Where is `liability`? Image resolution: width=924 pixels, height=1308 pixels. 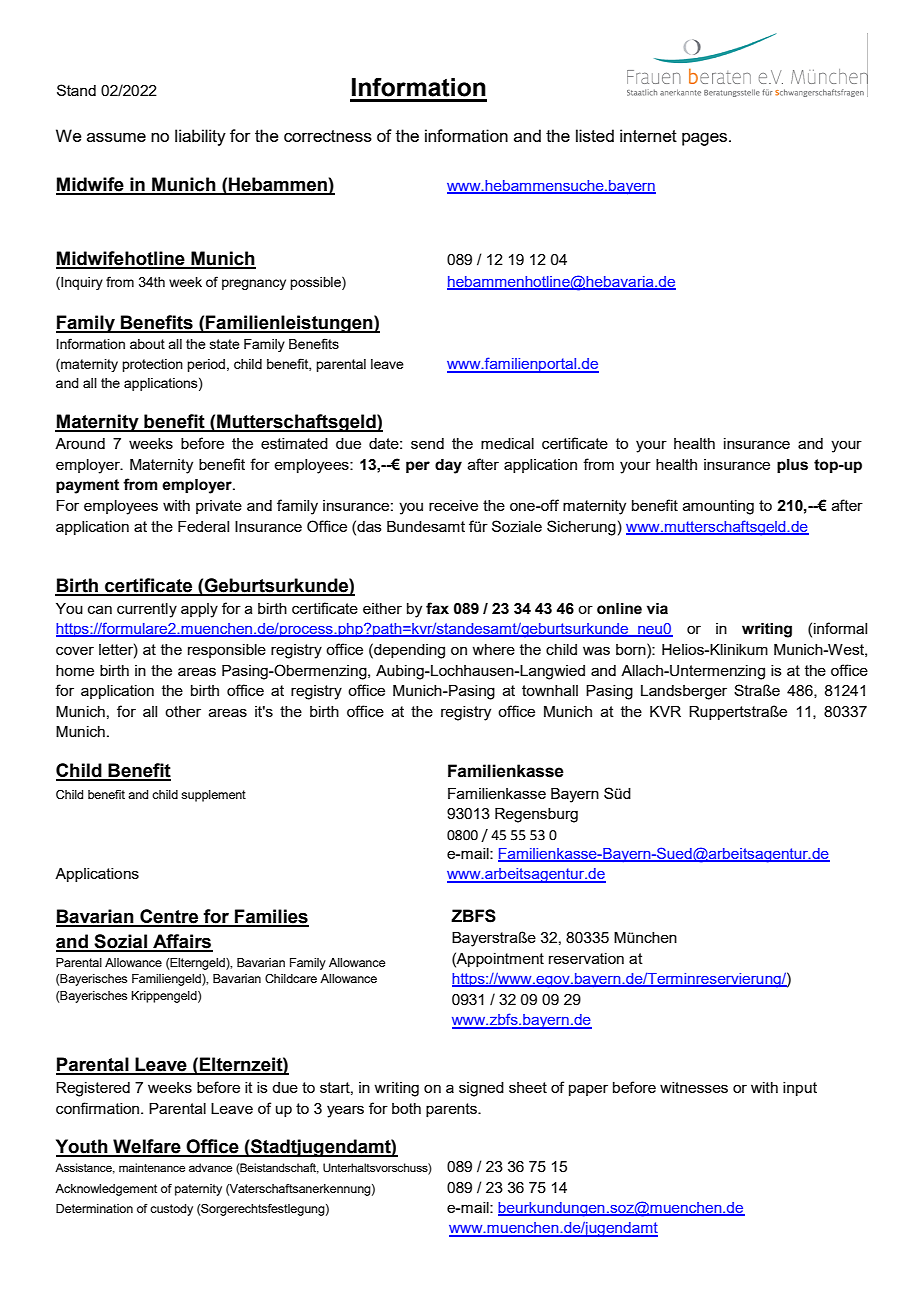 liability is located at coordinates (200, 137).
